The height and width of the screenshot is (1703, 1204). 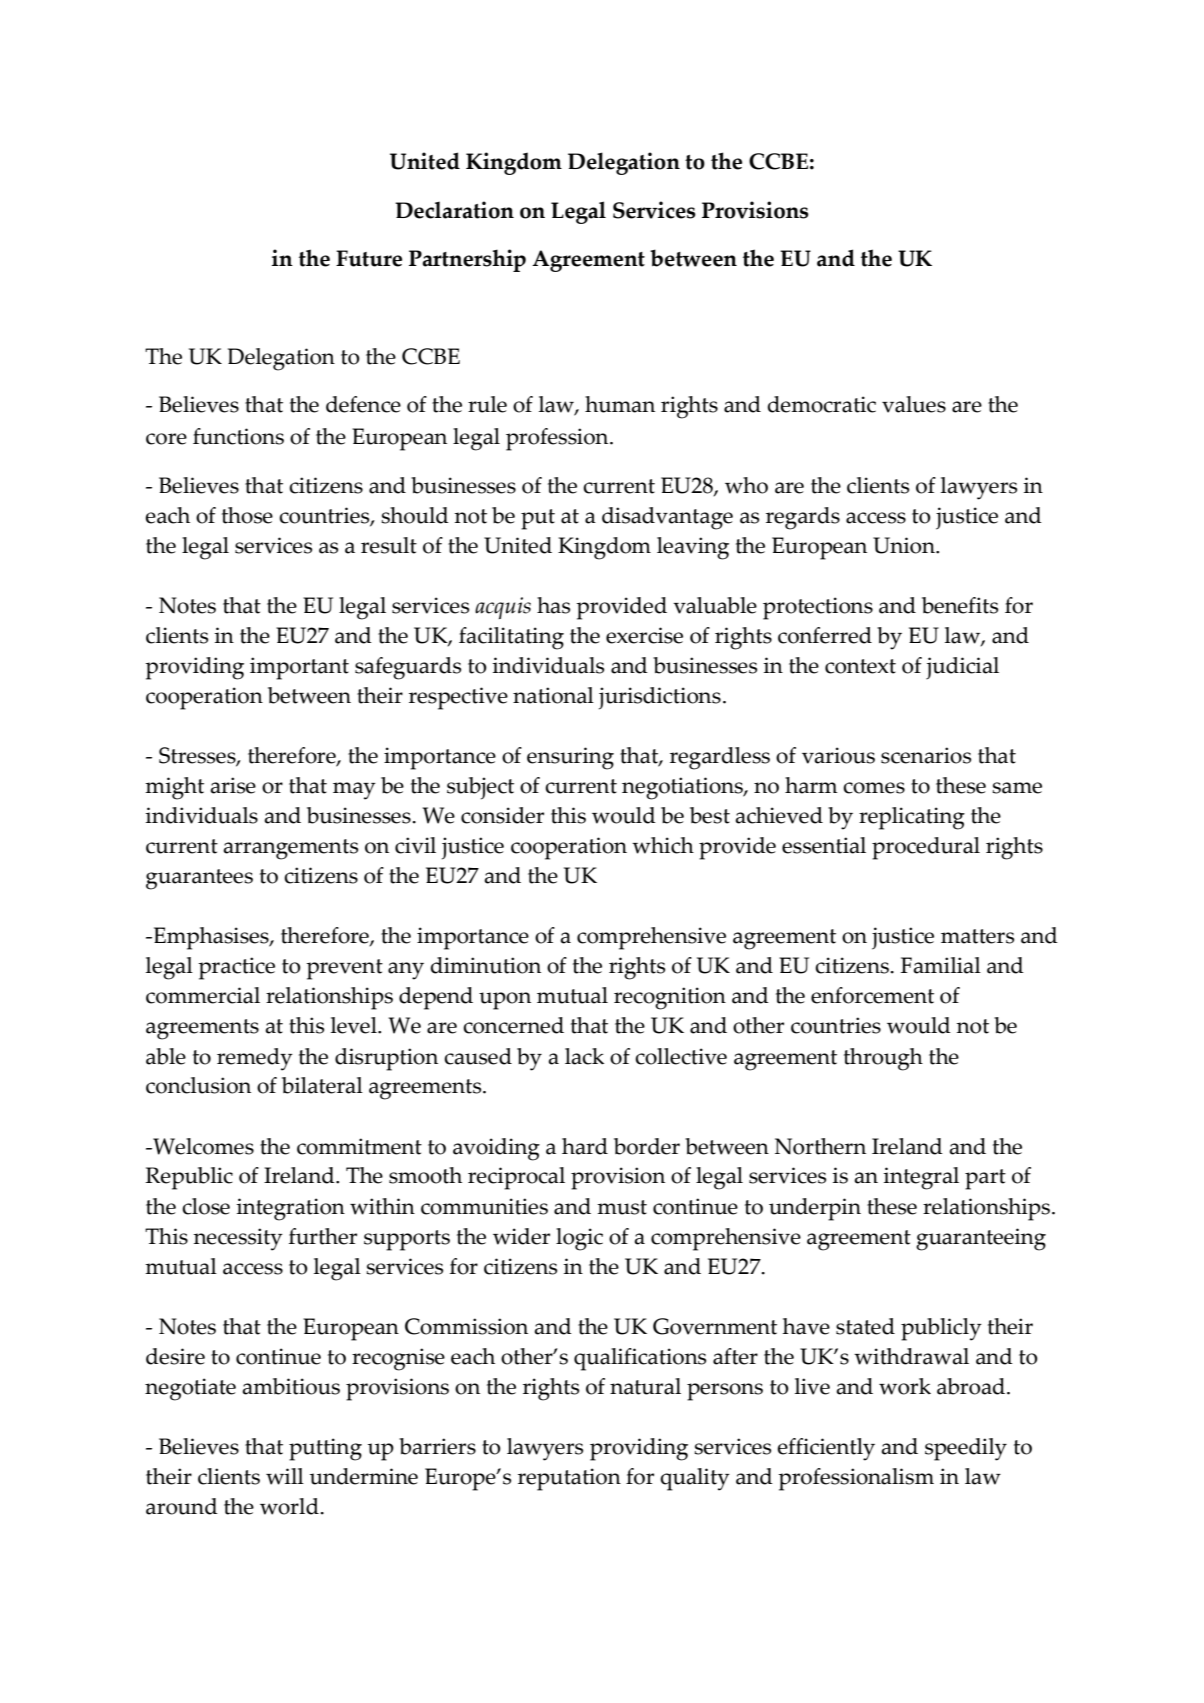 I want to click on scenarios, so click(x=926, y=755).
